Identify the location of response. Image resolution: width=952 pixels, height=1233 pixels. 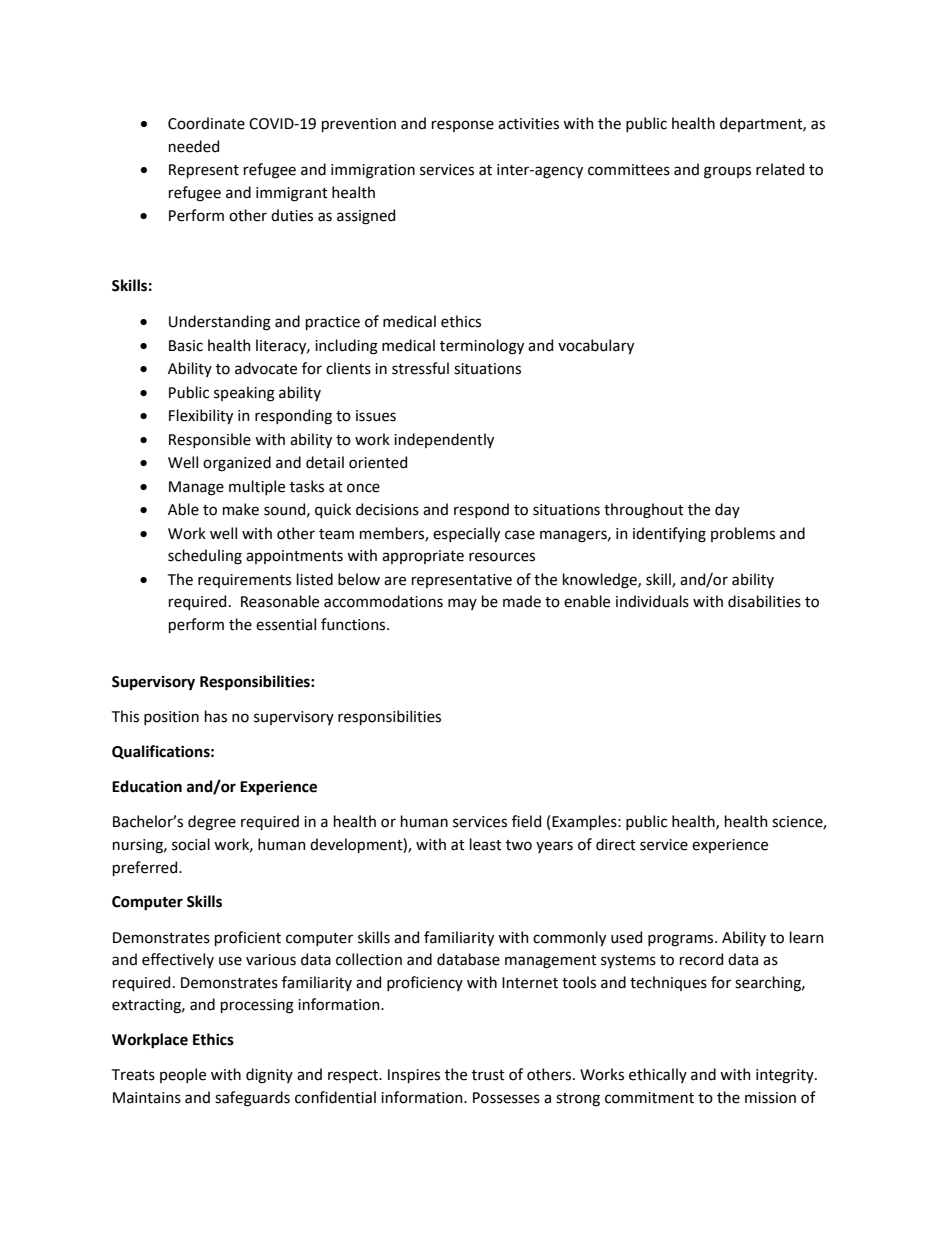
(463, 126).
